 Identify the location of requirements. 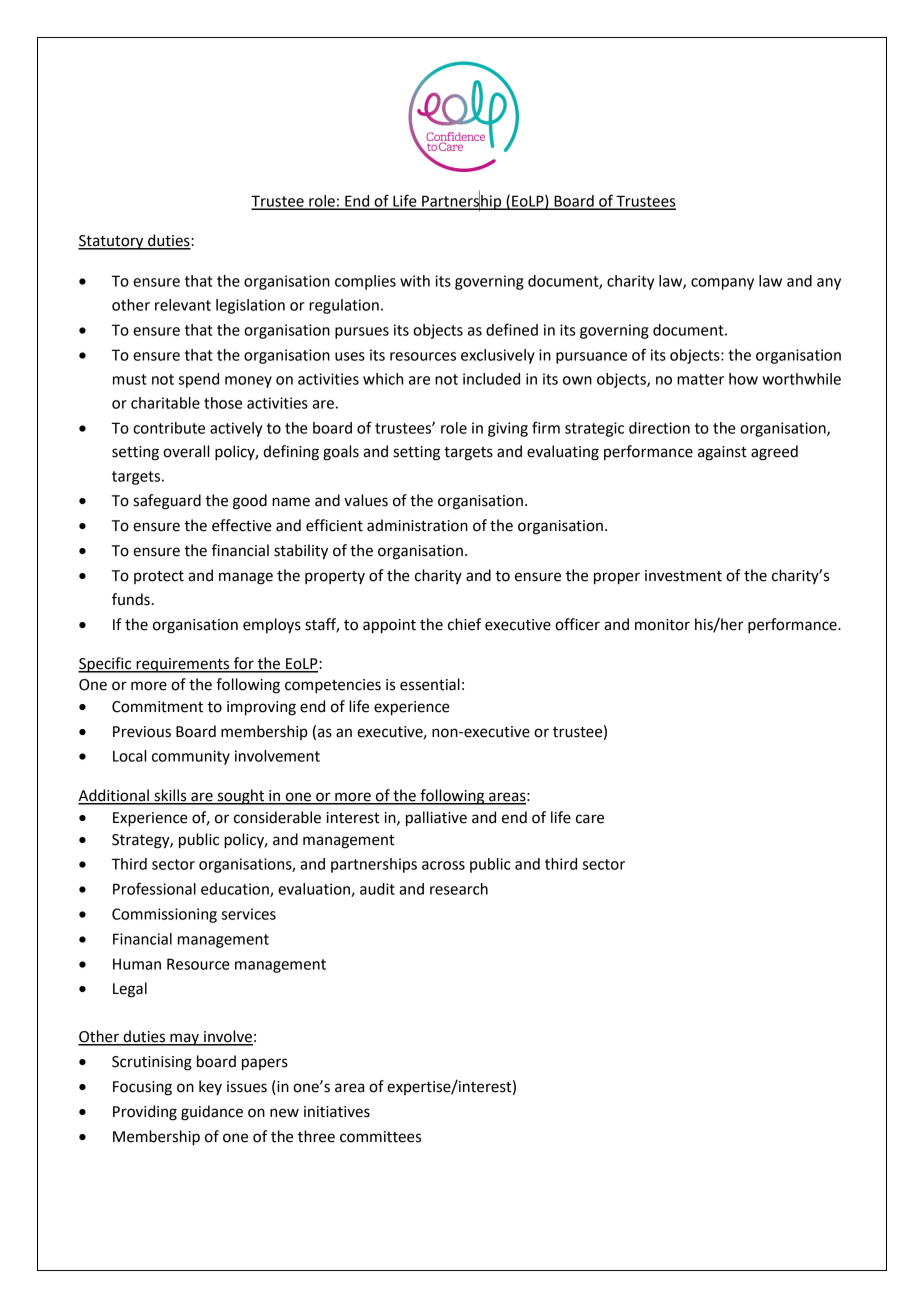
(183, 665).
